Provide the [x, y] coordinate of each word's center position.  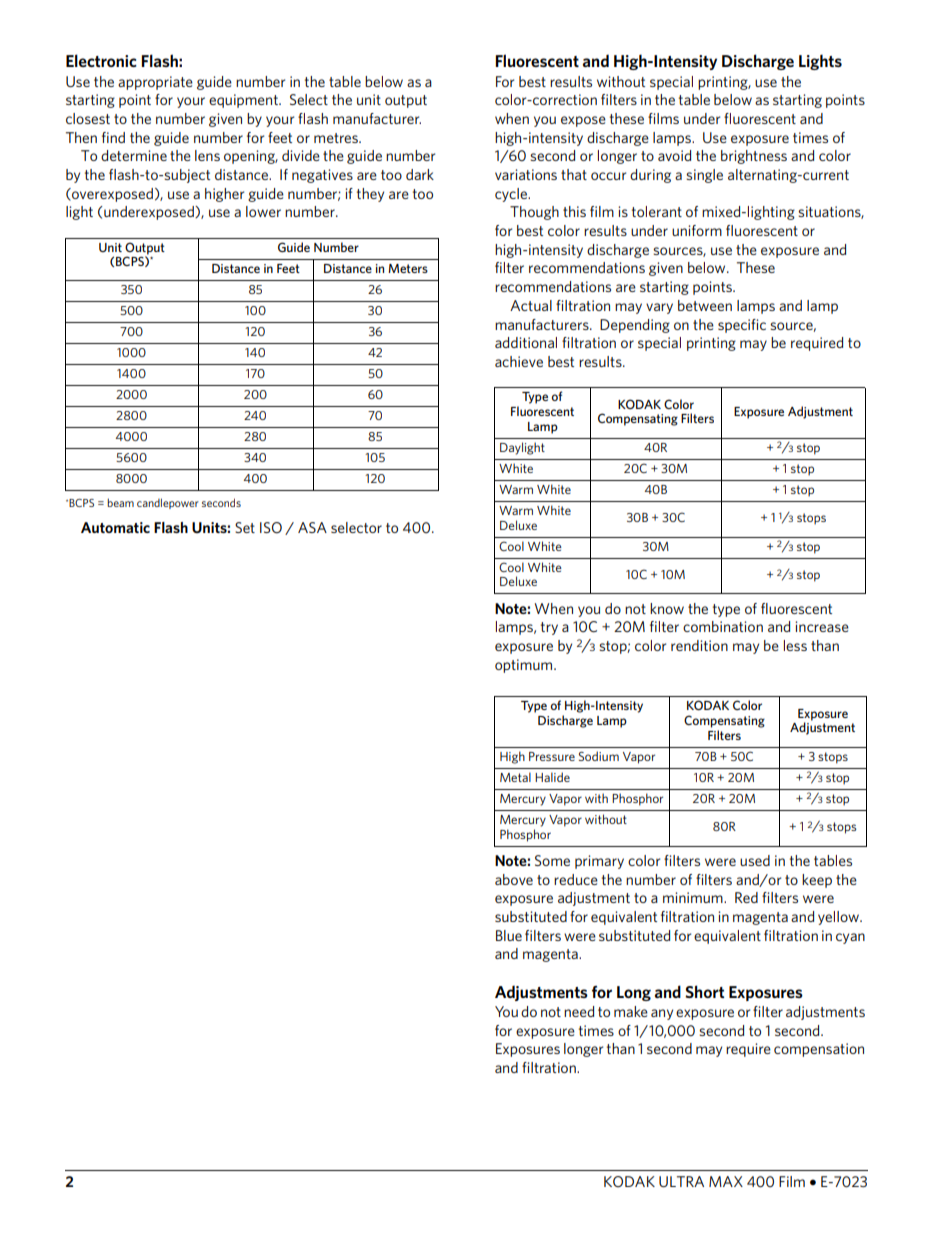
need [579, 1011]
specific [742, 326]
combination [723, 626]
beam [120, 502]
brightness [754, 157]
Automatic [115, 527]
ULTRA [681, 1181]
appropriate [155, 83]
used [755, 860]
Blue [509, 935]
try [549, 628]
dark [420, 174]
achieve [519, 361]
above [514, 879]
